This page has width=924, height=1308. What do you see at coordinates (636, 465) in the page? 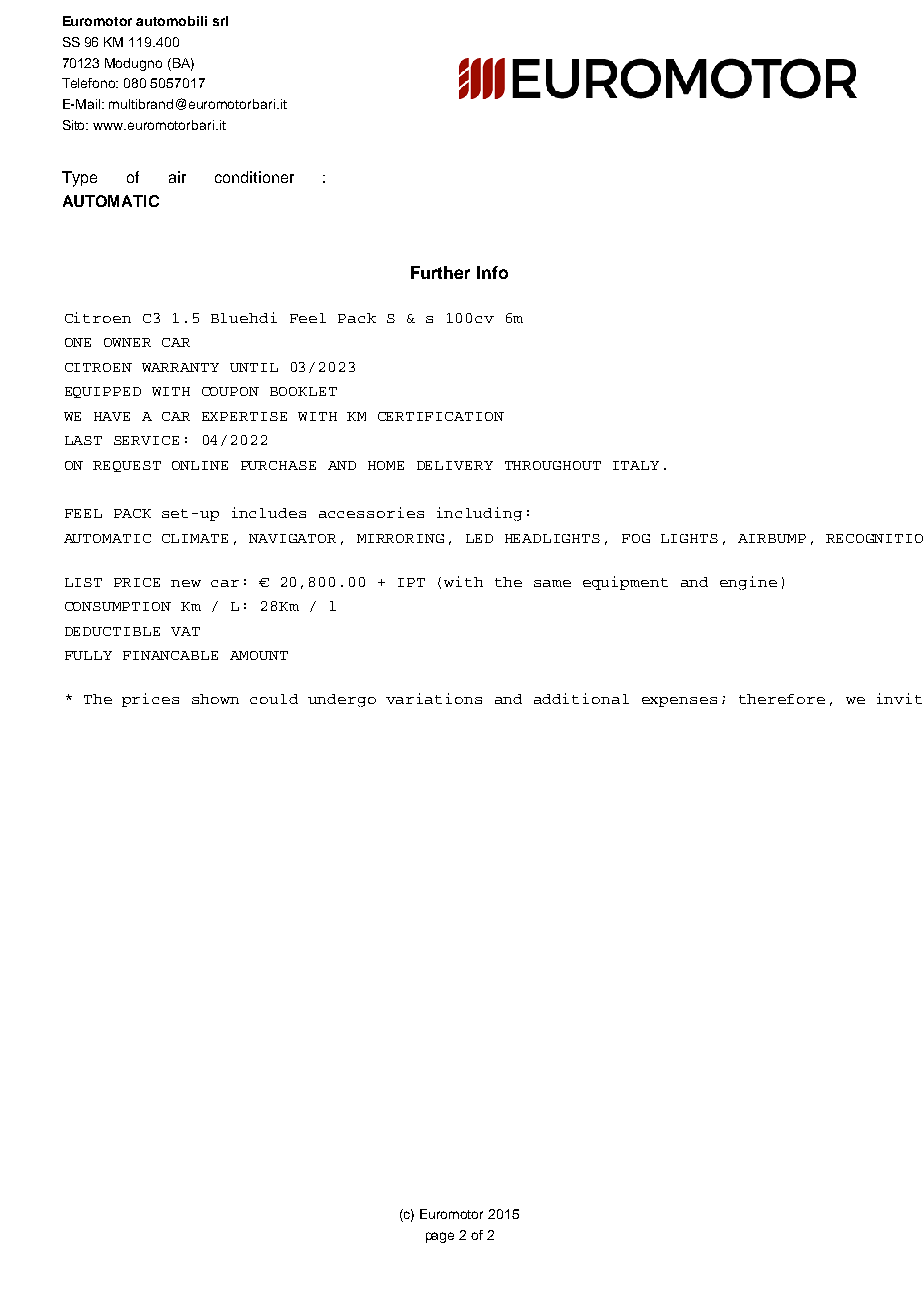
I see `ITALY` at bounding box center [636, 465].
